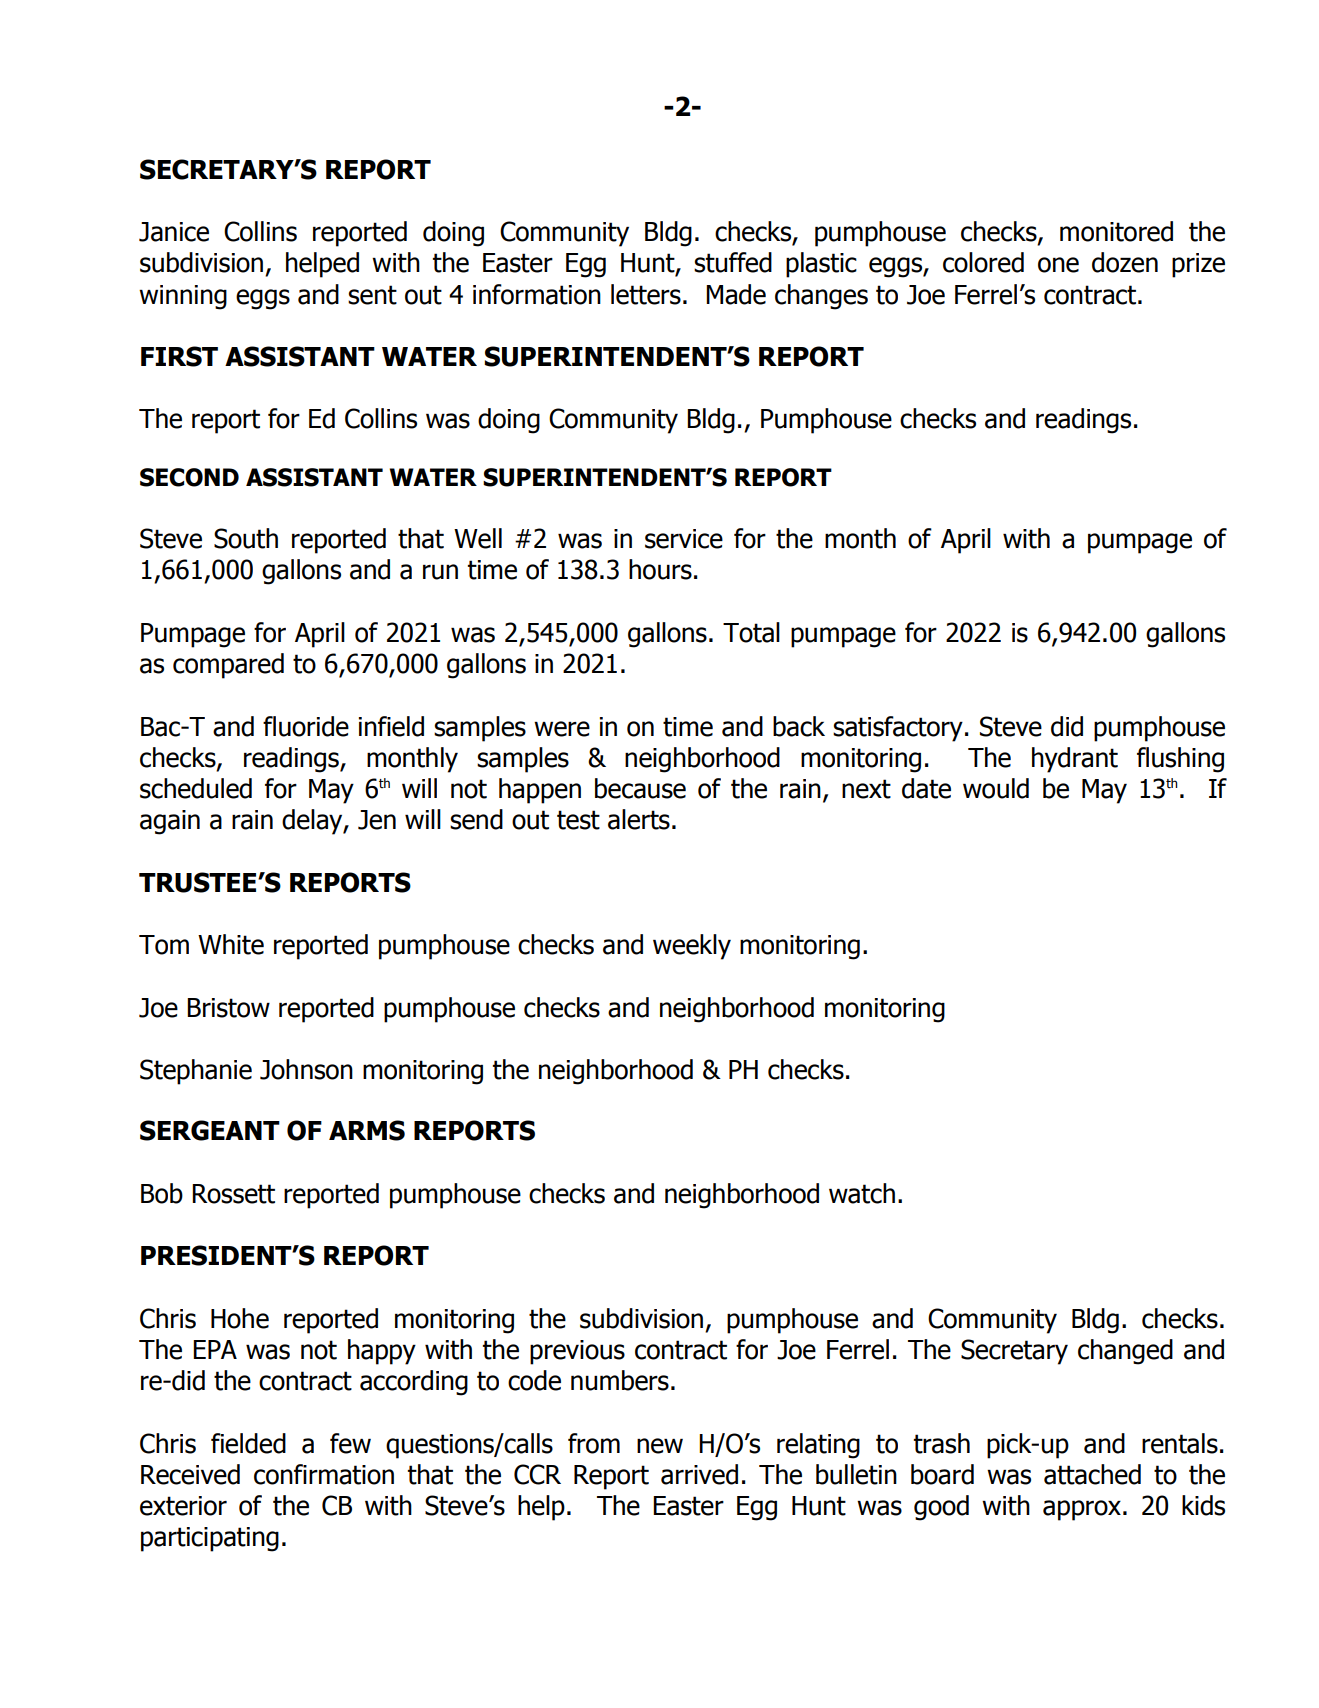 The image size is (1319, 1708). Describe the element at coordinates (306, 1069) in the screenshot. I see `Johnson` at that location.
